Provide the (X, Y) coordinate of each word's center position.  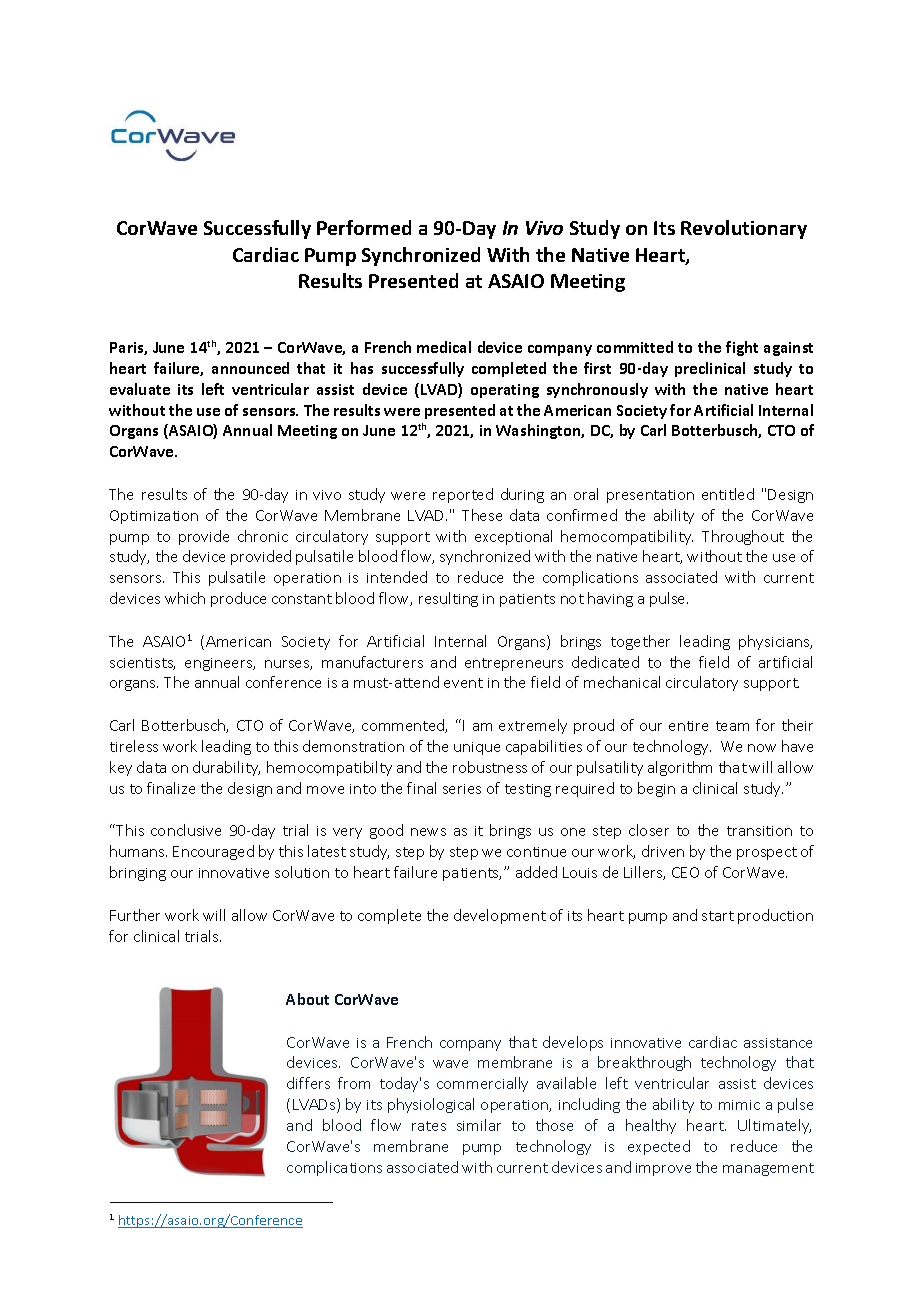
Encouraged (213, 852)
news (428, 832)
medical (444, 347)
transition (759, 831)
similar (479, 1125)
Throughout (743, 537)
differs (308, 1083)
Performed (364, 227)
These (482, 515)
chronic (263, 536)
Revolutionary (744, 229)
